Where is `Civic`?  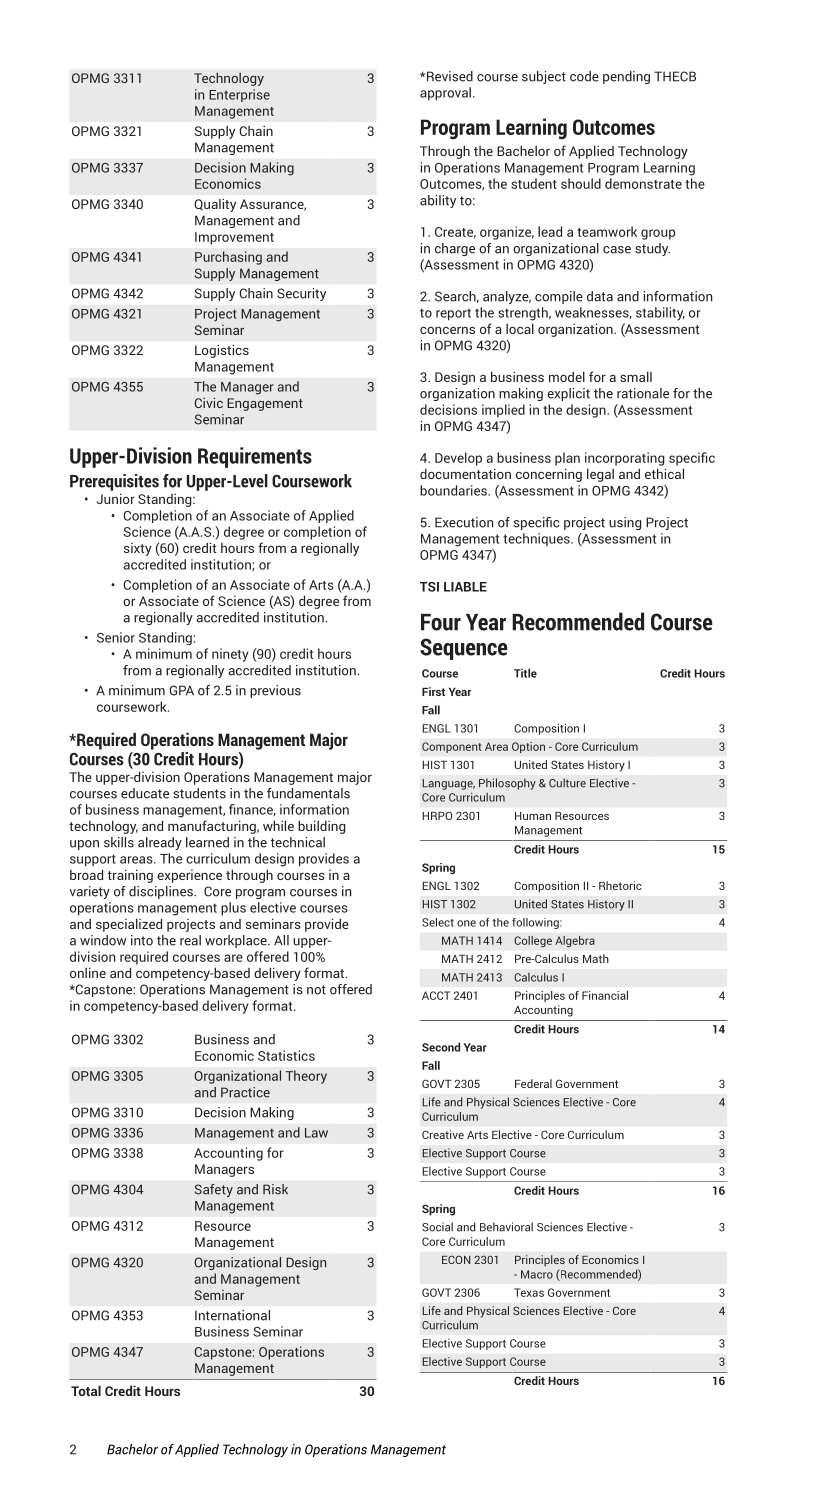
Civic is located at coordinates (209, 402).
